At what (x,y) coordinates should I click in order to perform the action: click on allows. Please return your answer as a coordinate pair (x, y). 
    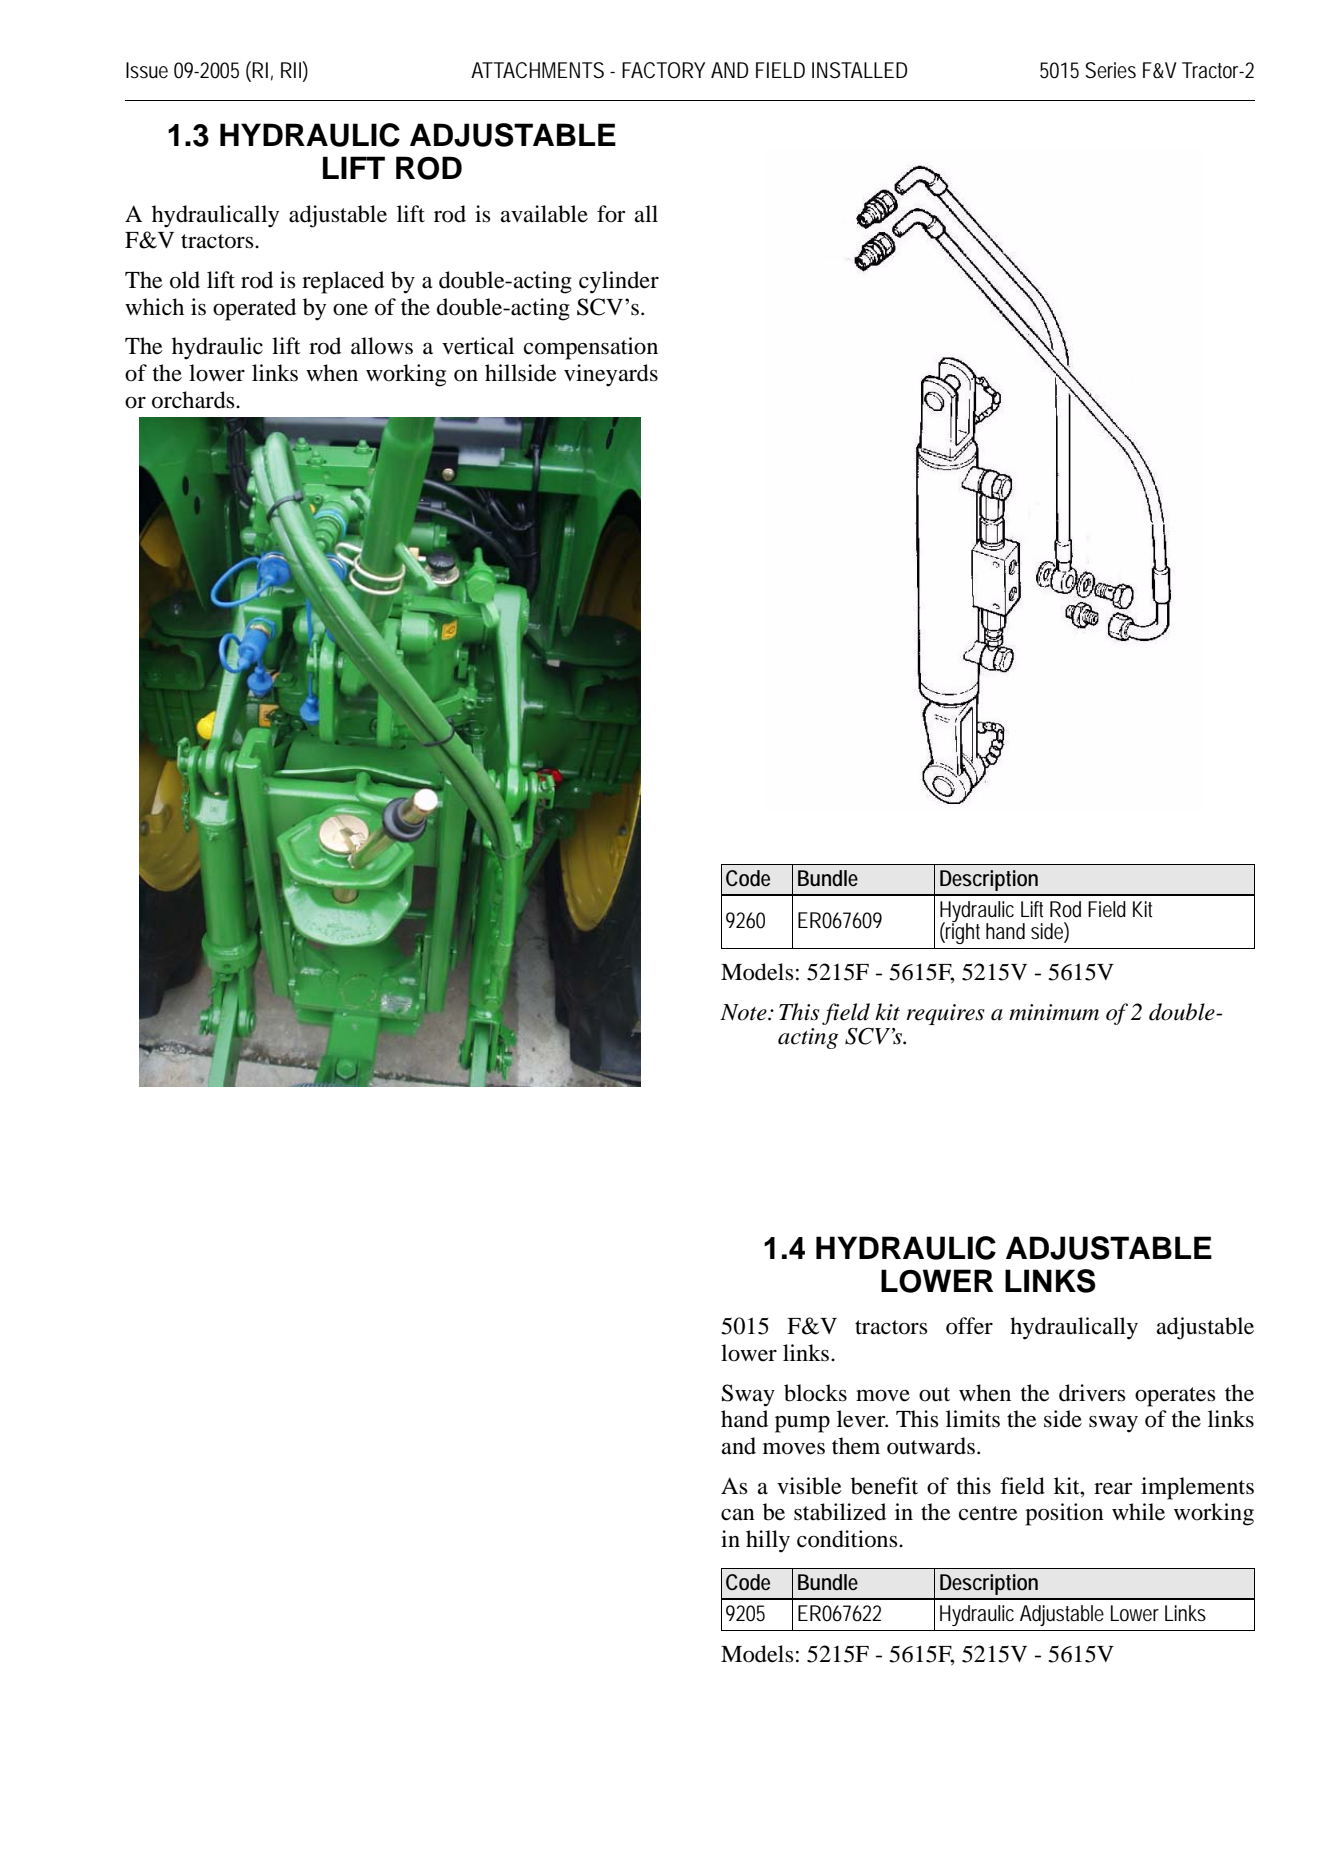
    Looking at the image, I should click on (382, 346).
